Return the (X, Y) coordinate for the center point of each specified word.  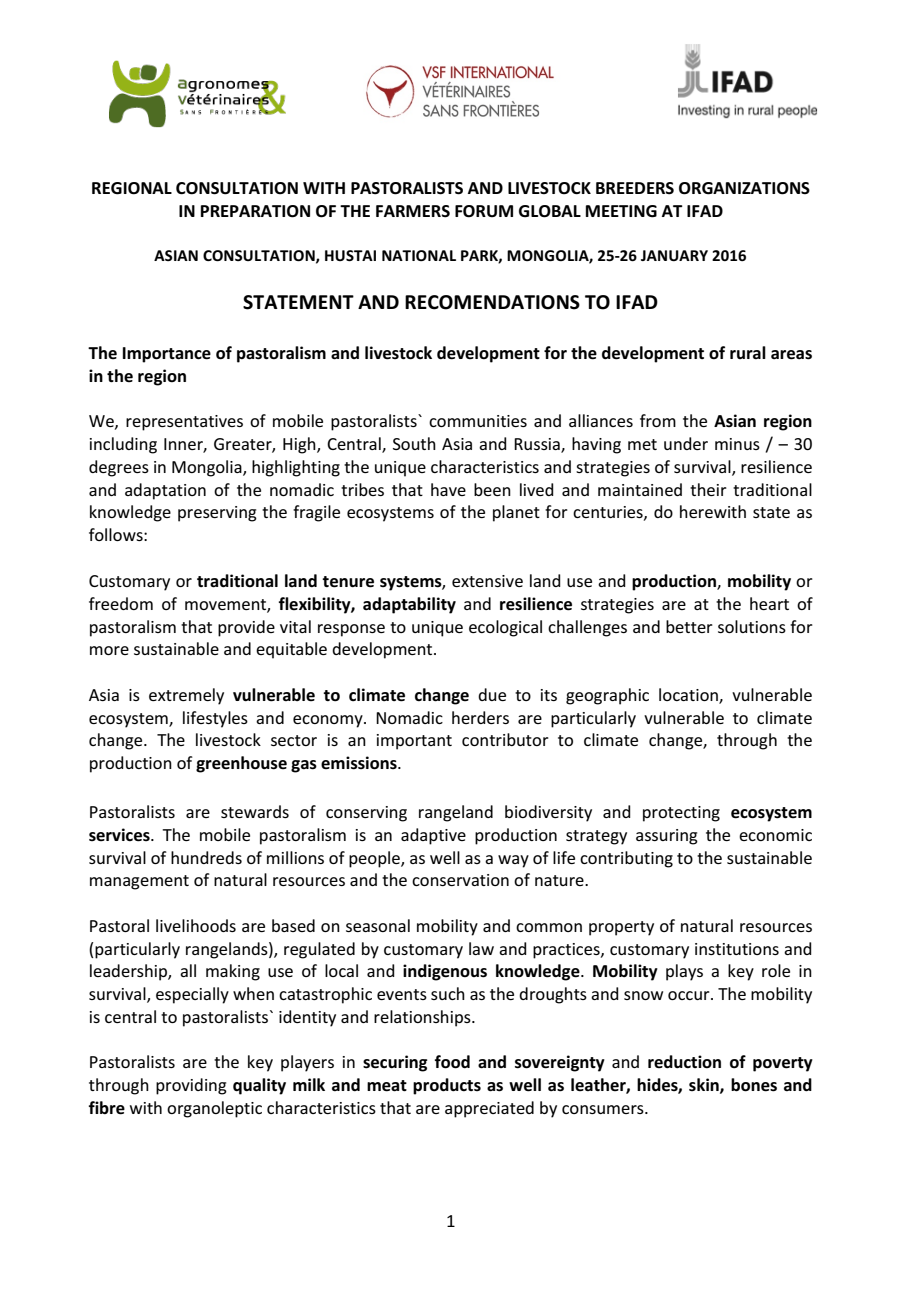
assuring (667, 837)
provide (246, 628)
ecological (505, 628)
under (686, 443)
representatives (184, 423)
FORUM (484, 211)
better (689, 626)
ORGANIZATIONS (744, 188)
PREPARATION (255, 211)
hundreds (206, 857)
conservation (460, 880)
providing (191, 1086)
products (447, 1086)
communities (478, 421)
